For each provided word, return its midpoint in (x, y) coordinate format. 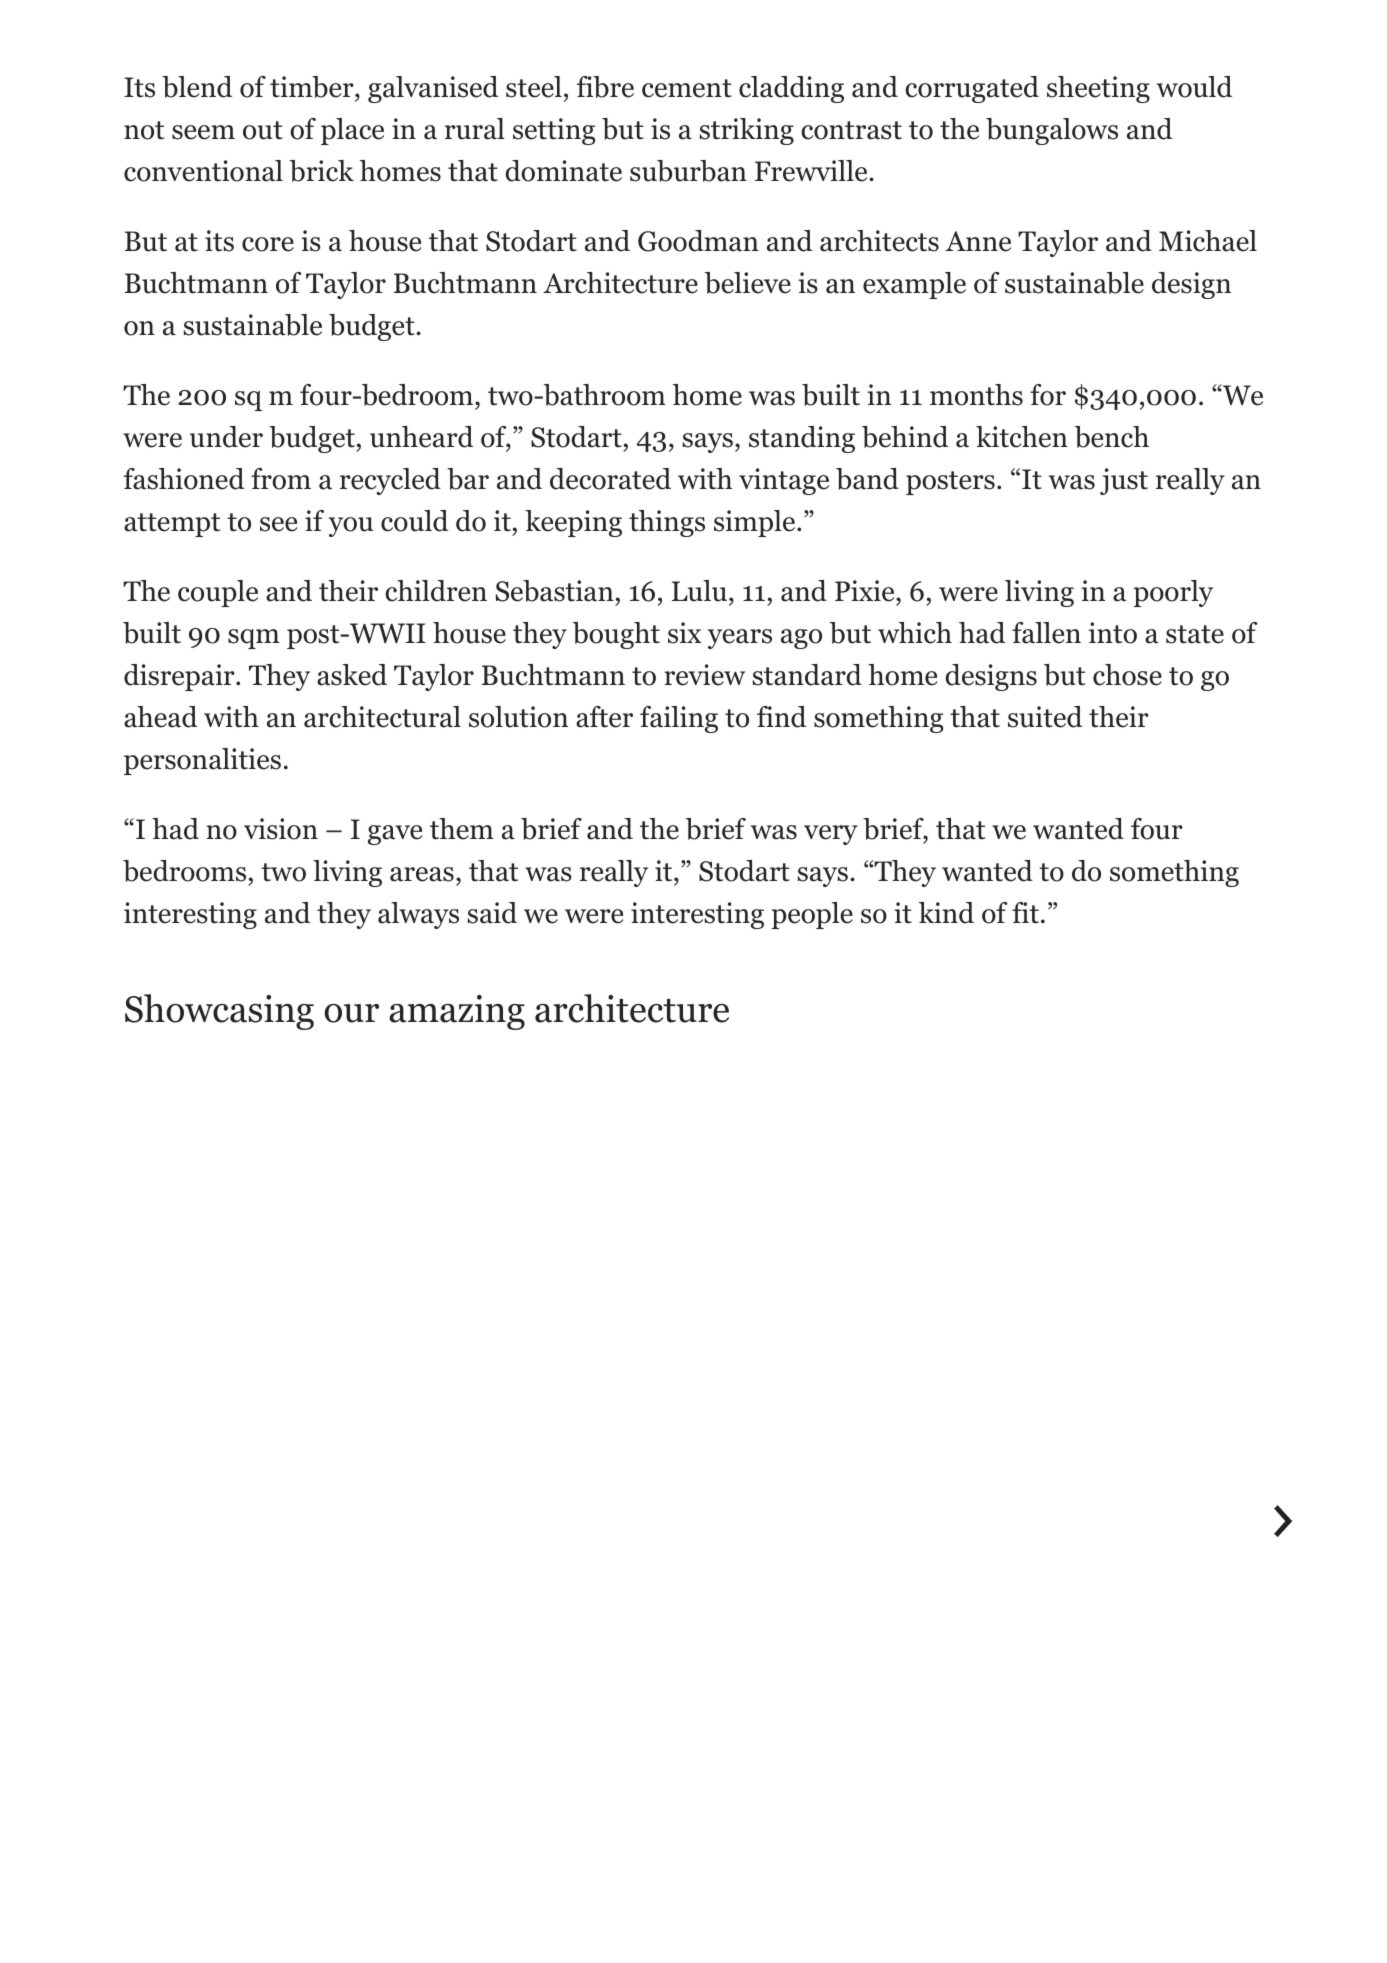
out (263, 130)
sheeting (1098, 89)
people (812, 915)
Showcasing (219, 1012)
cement (687, 88)
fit (1025, 913)
